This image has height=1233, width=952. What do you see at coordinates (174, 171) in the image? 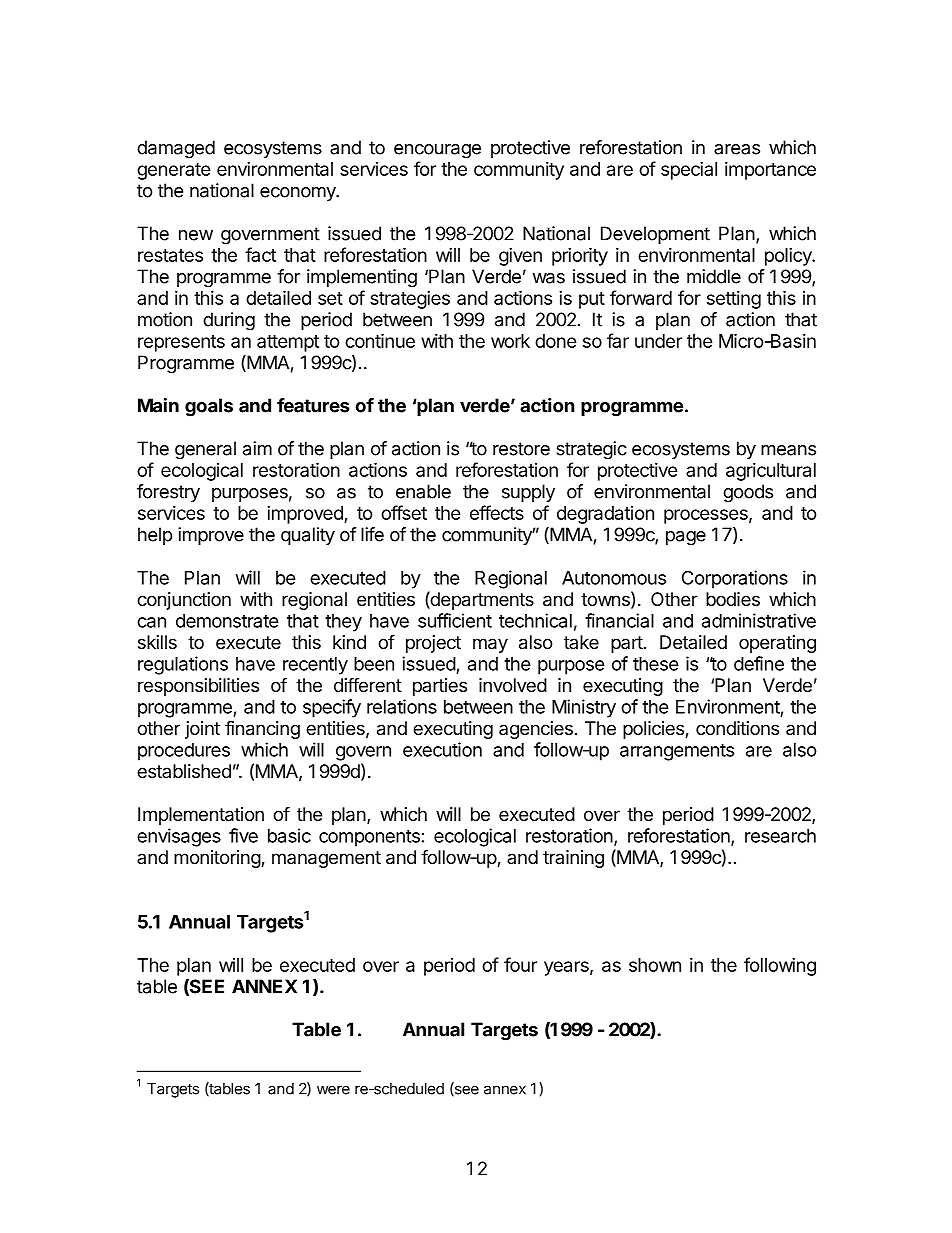
I see `generate` at bounding box center [174, 171].
